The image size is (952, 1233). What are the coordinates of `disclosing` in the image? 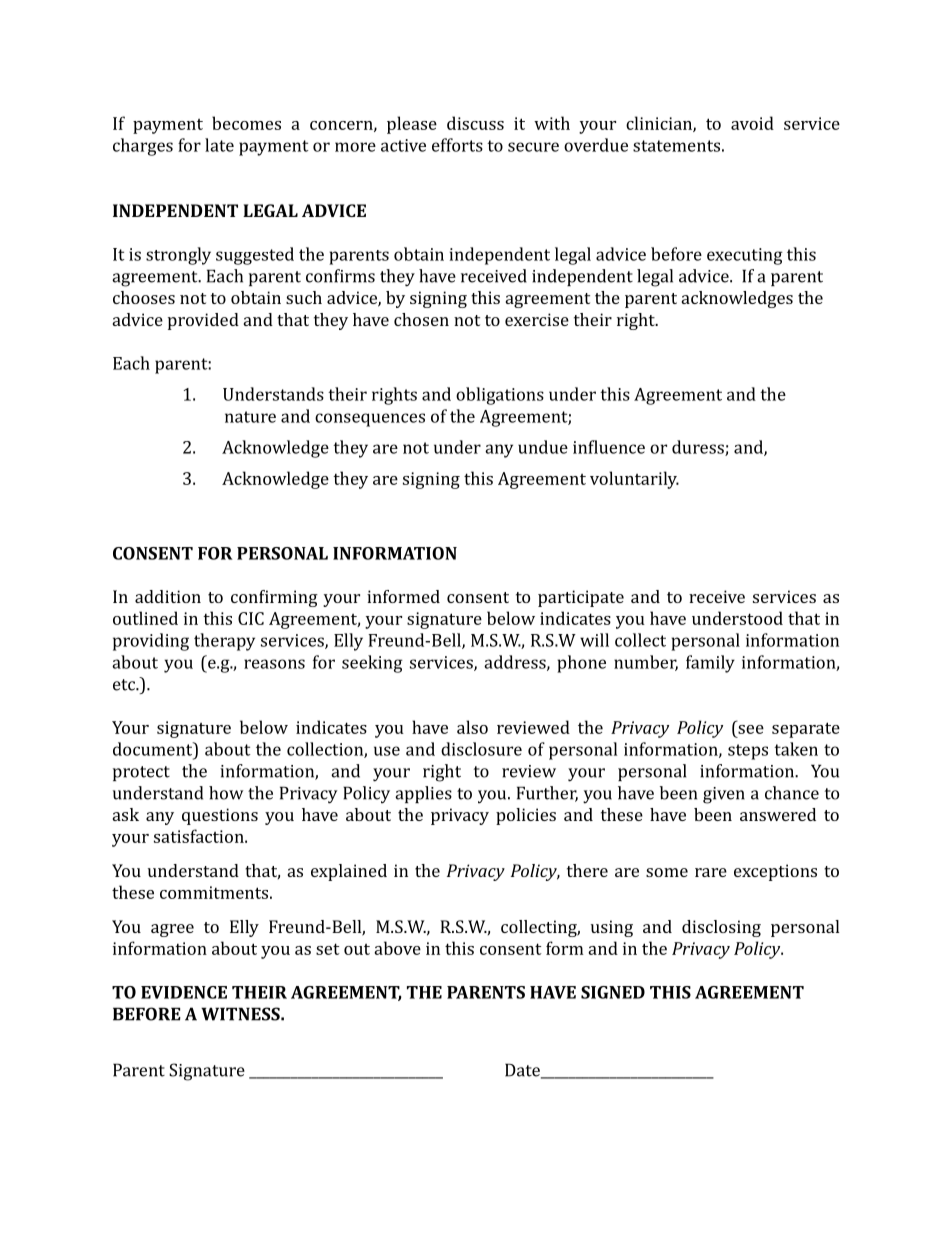 It's located at (721, 928).
